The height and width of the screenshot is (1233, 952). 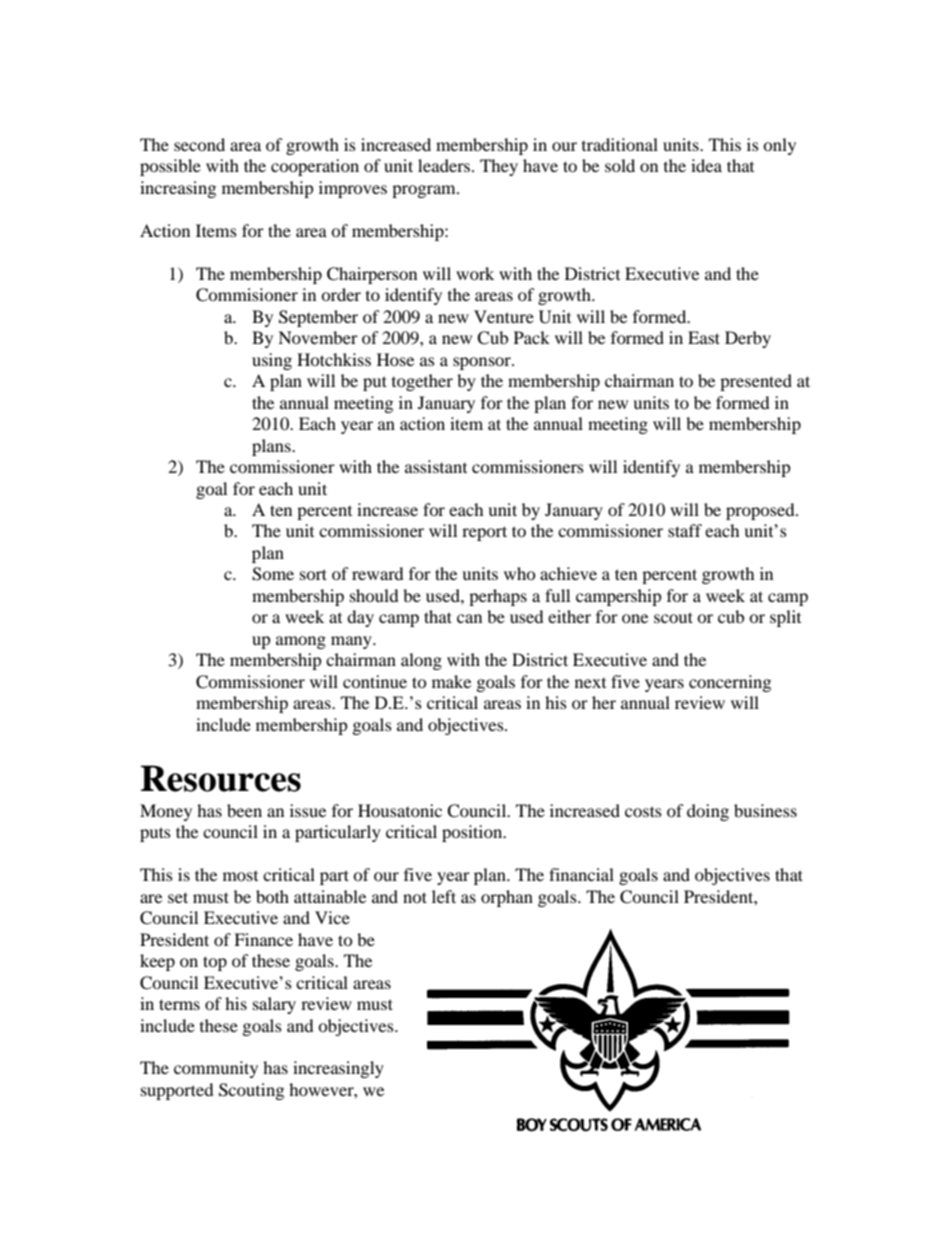 I want to click on doing, so click(x=708, y=812).
